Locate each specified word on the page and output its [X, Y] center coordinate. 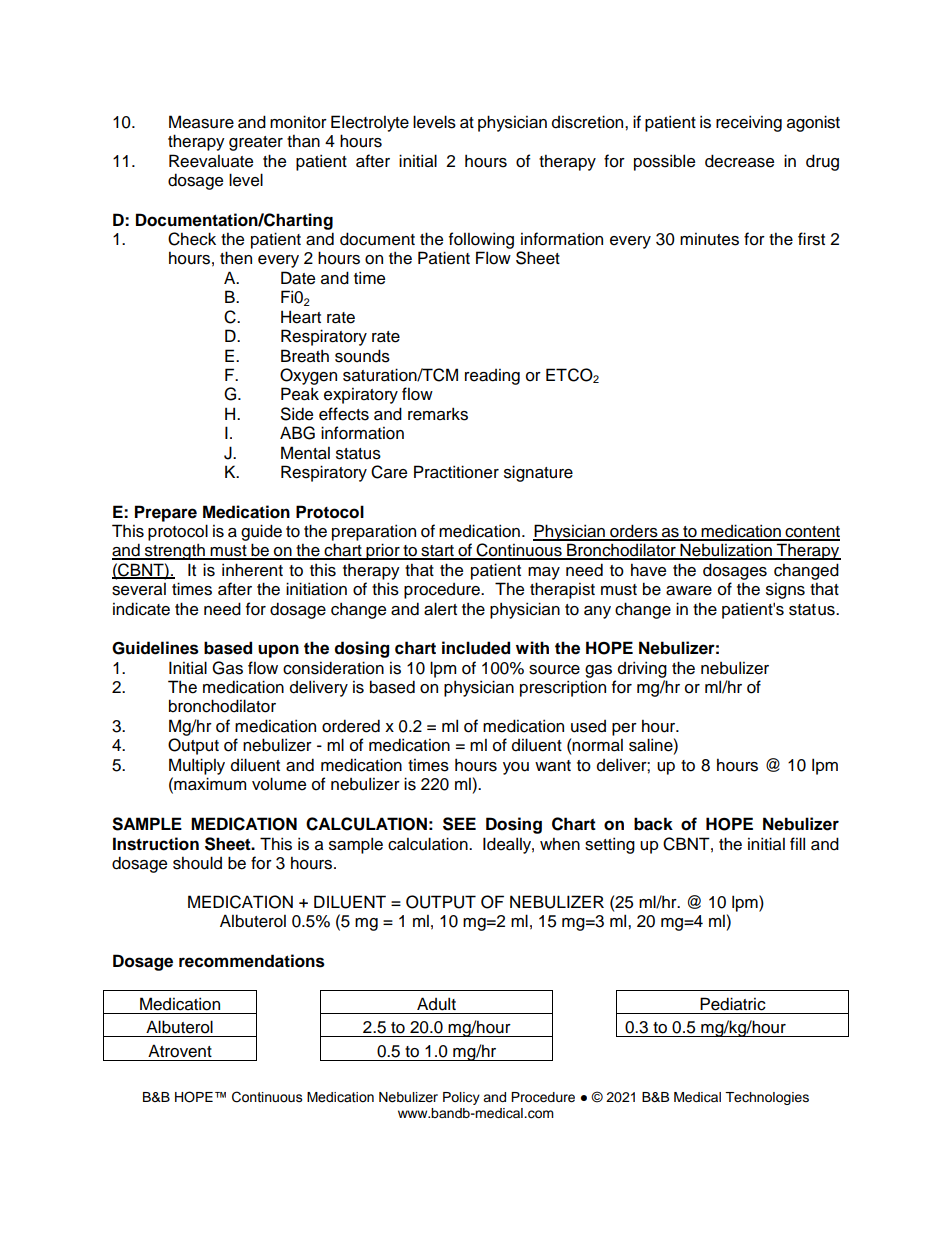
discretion [589, 122]
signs [785, 591]
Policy [461, 1098]
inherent [252, 570]
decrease [739, 161]
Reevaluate [211, 161]
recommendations [252, 961]
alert [440, 609]
